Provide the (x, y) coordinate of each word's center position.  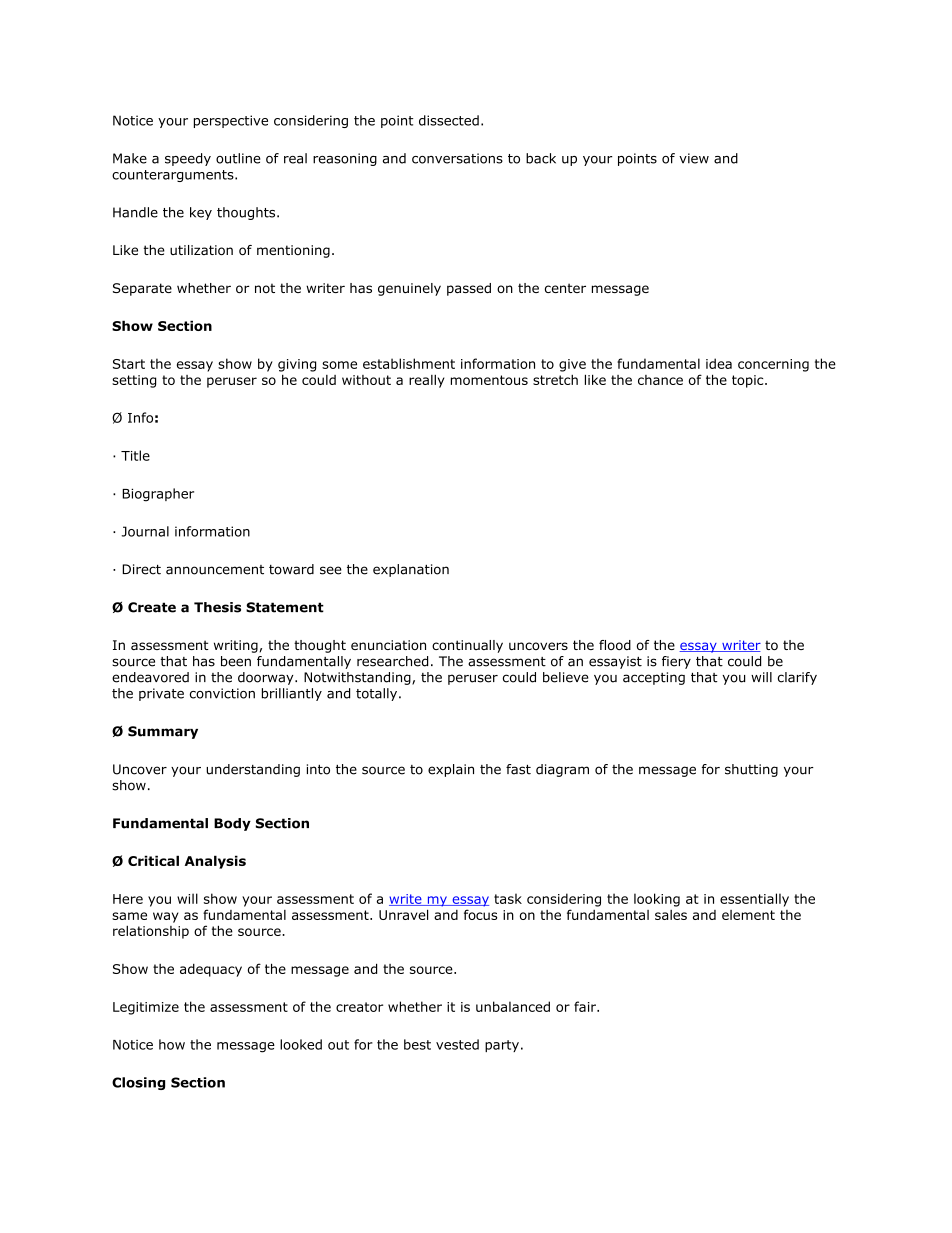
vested (457, 1044)
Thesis (217, 607)
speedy (188, 159)
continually (467, 646)
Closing (138, 1083)
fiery (676, 662)
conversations (457, 158)
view (694, 158)
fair (586, 1006)
